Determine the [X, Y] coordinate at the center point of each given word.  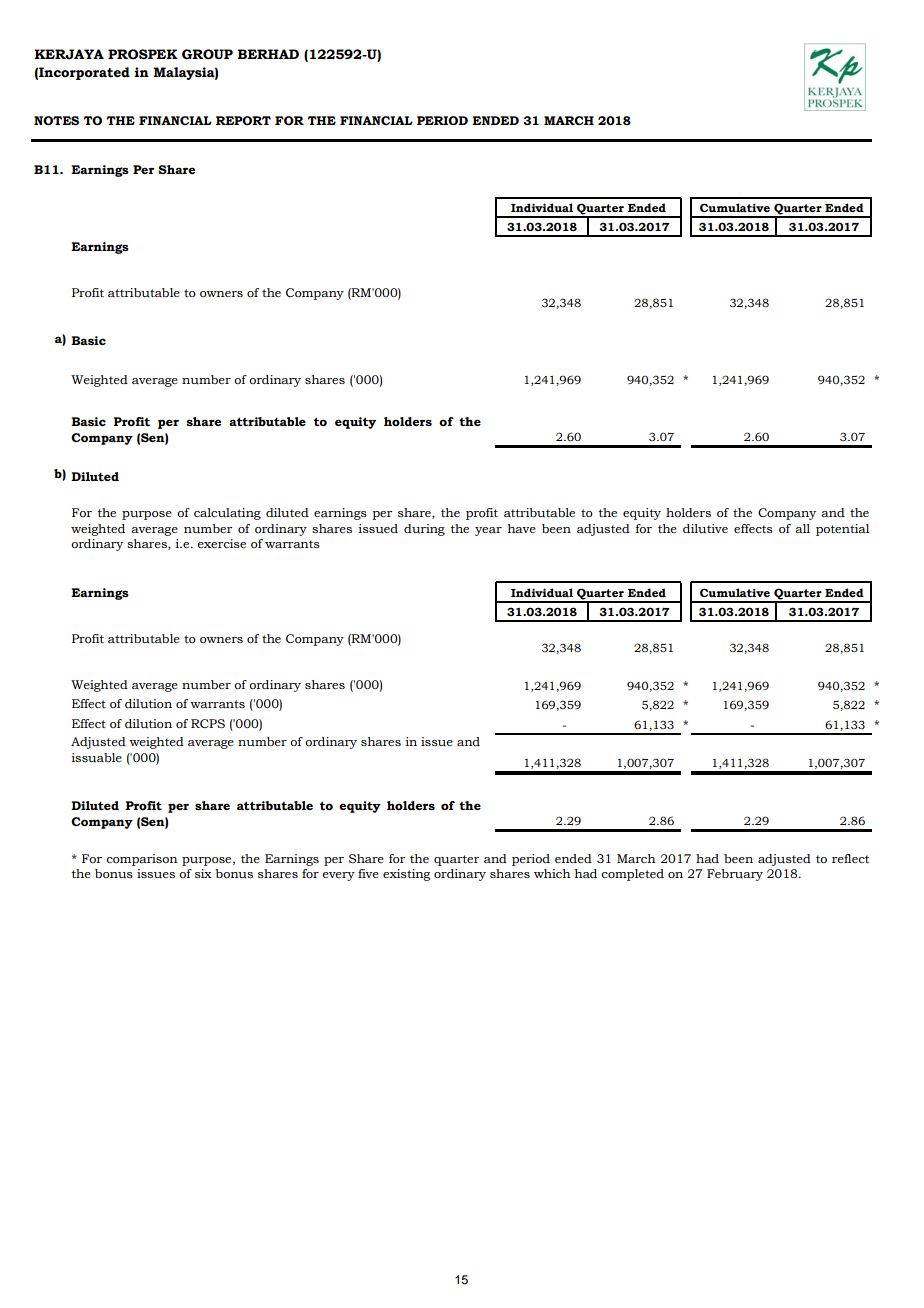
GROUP [207, 54]
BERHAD [268, 54]
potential [842, 530]
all [802, 528]
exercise [221, 543]
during [424, 530]
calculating [227, 514]
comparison [142, 860]
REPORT [243, 121]
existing [406, 875]
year [488, 531]
